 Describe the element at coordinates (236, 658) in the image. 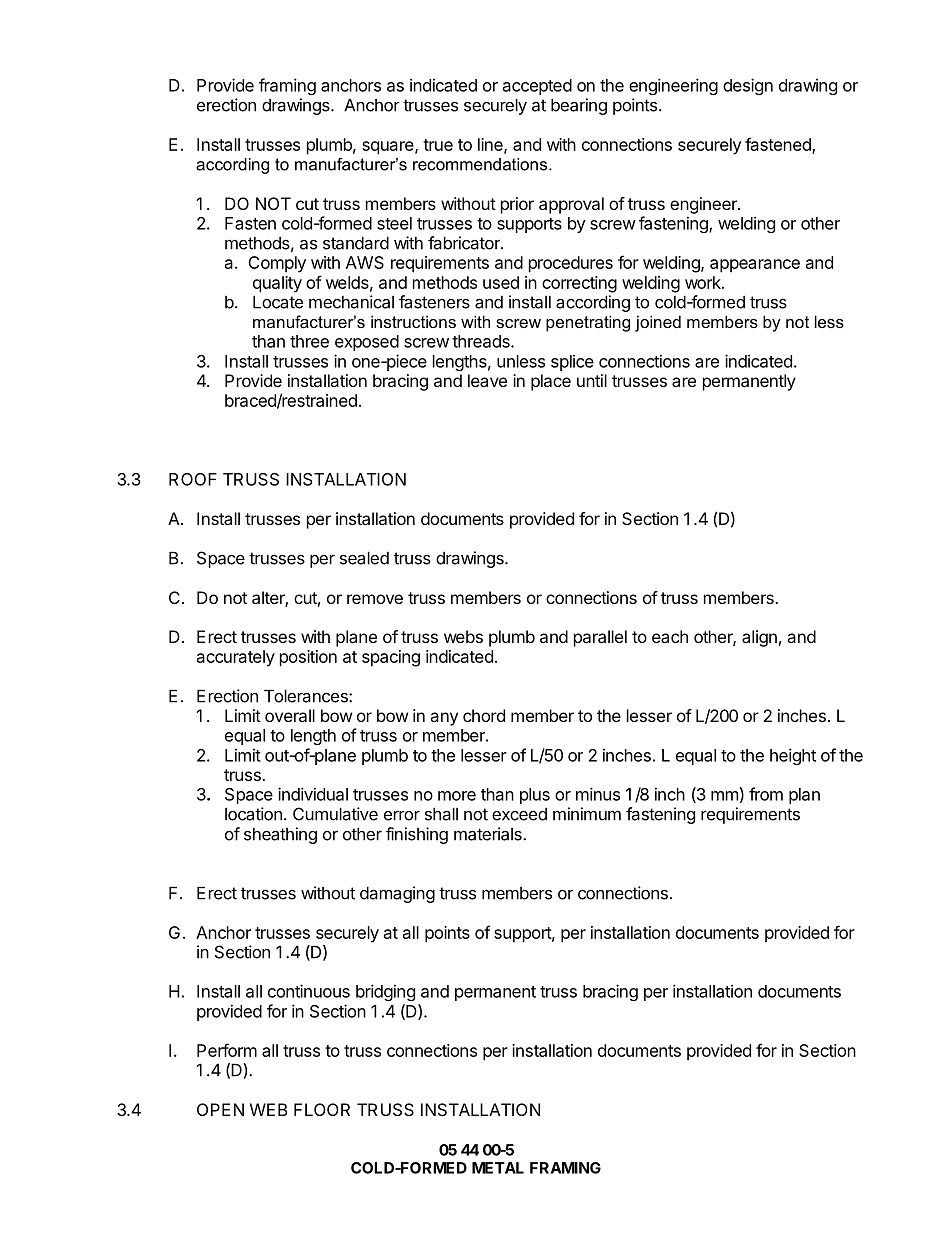

I see `accurately` at that location.
